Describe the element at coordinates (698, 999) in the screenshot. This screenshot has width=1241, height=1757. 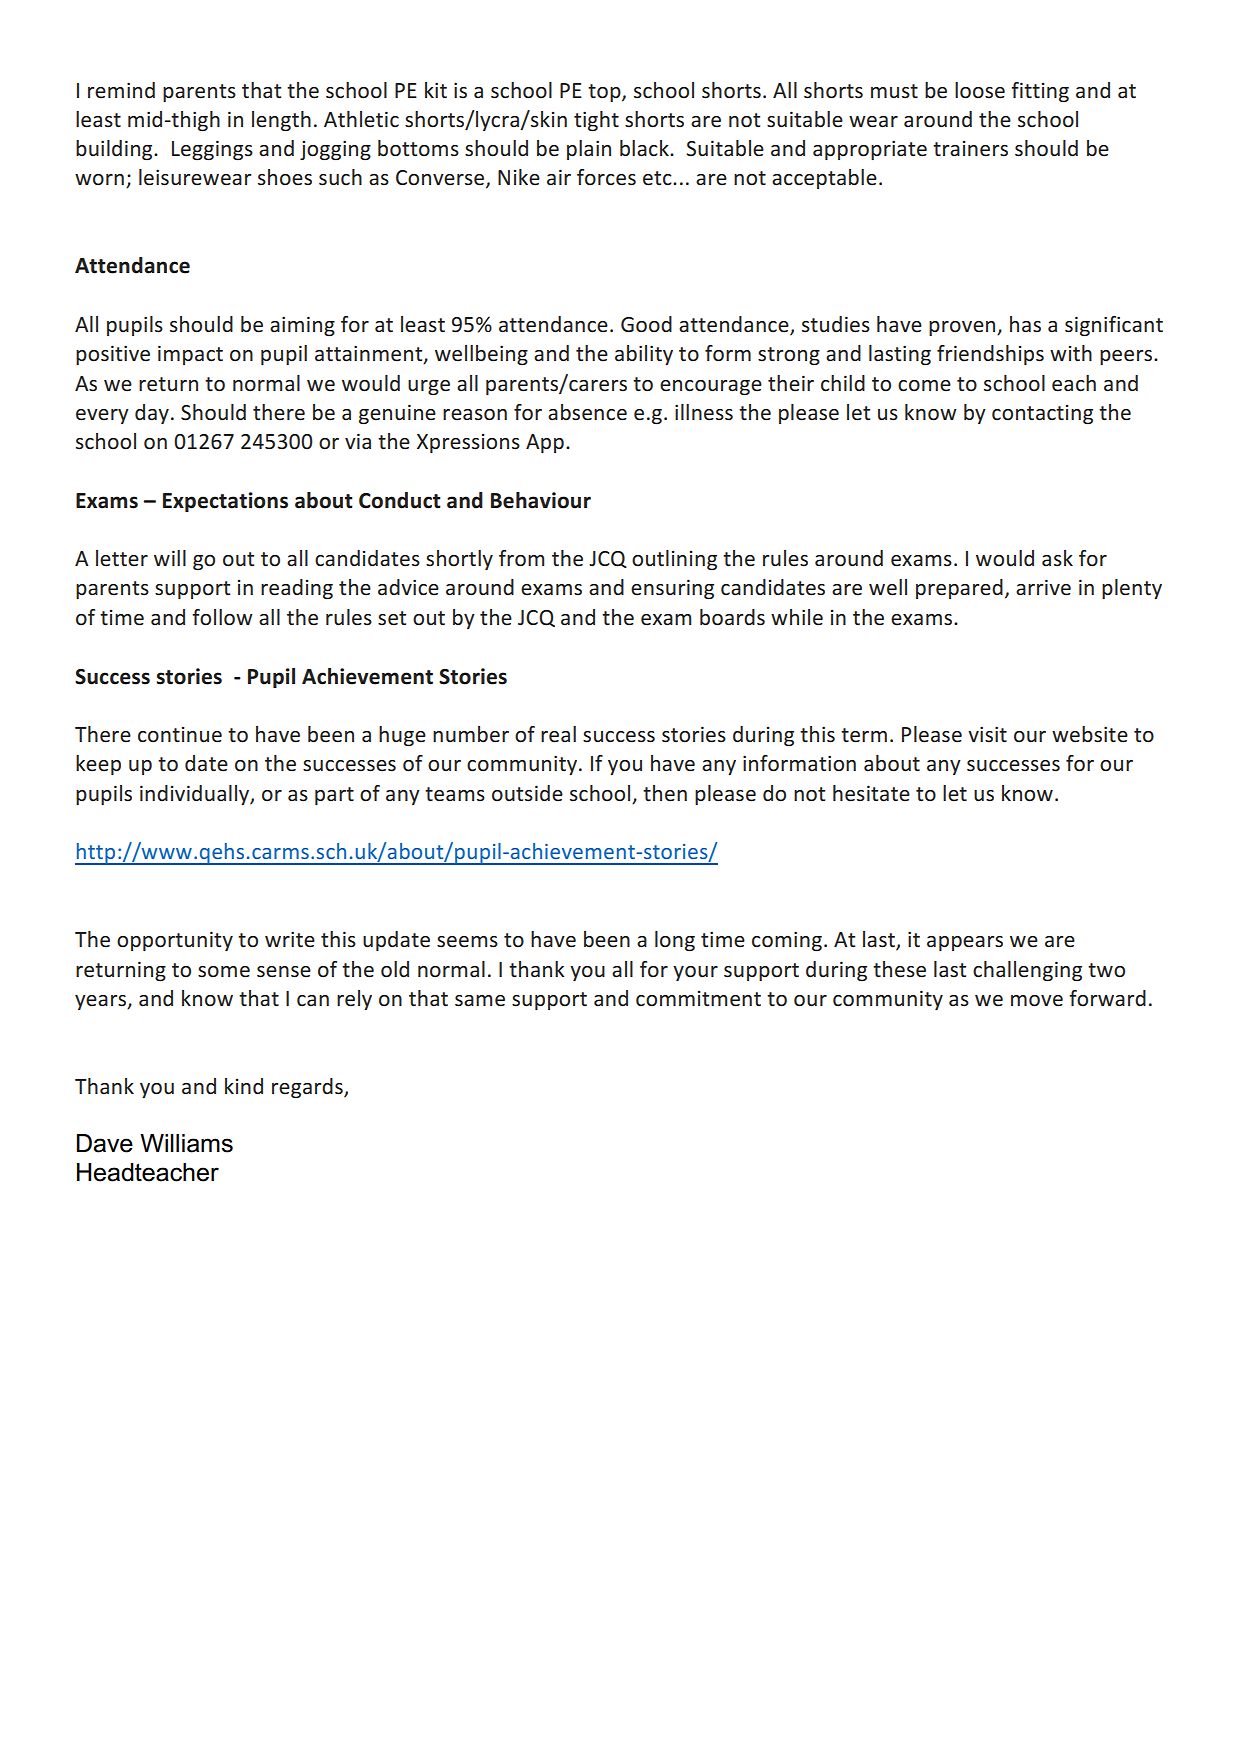
I see `commitment` at that location.
